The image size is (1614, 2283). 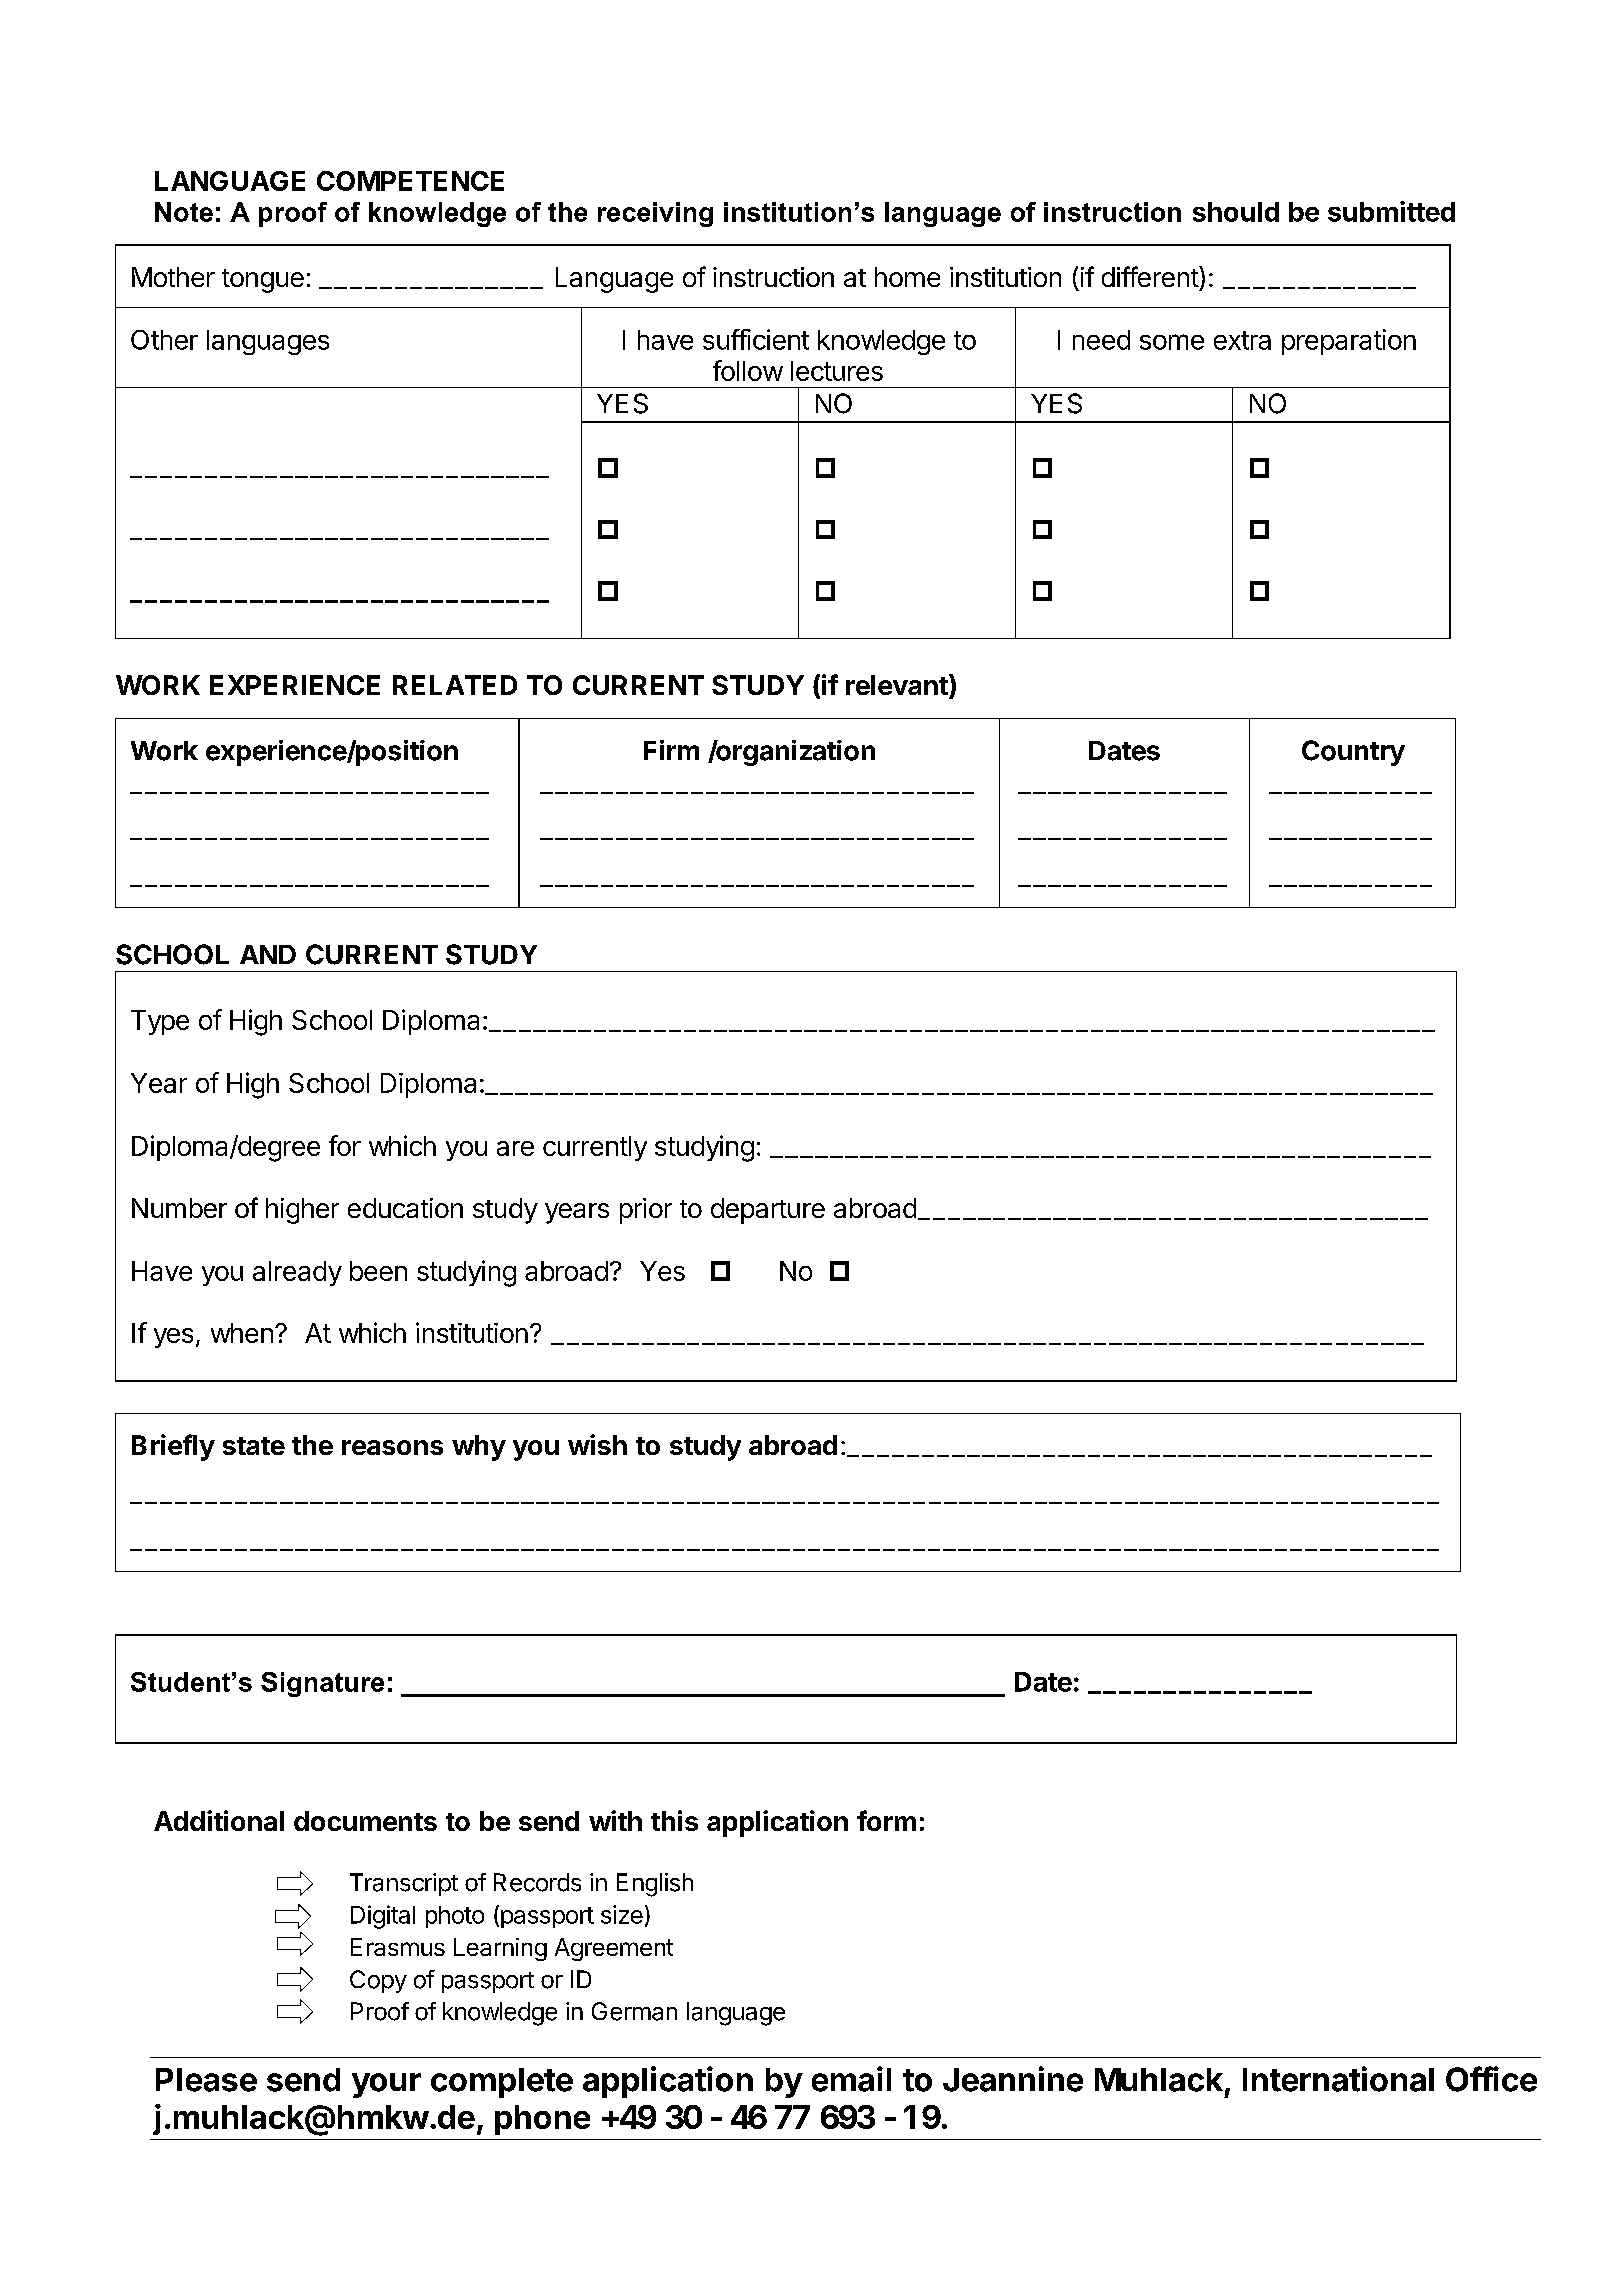 What do you see at coordinates (254, 1446) in the page?
I see `state` at bounding box center [254, 1446].
